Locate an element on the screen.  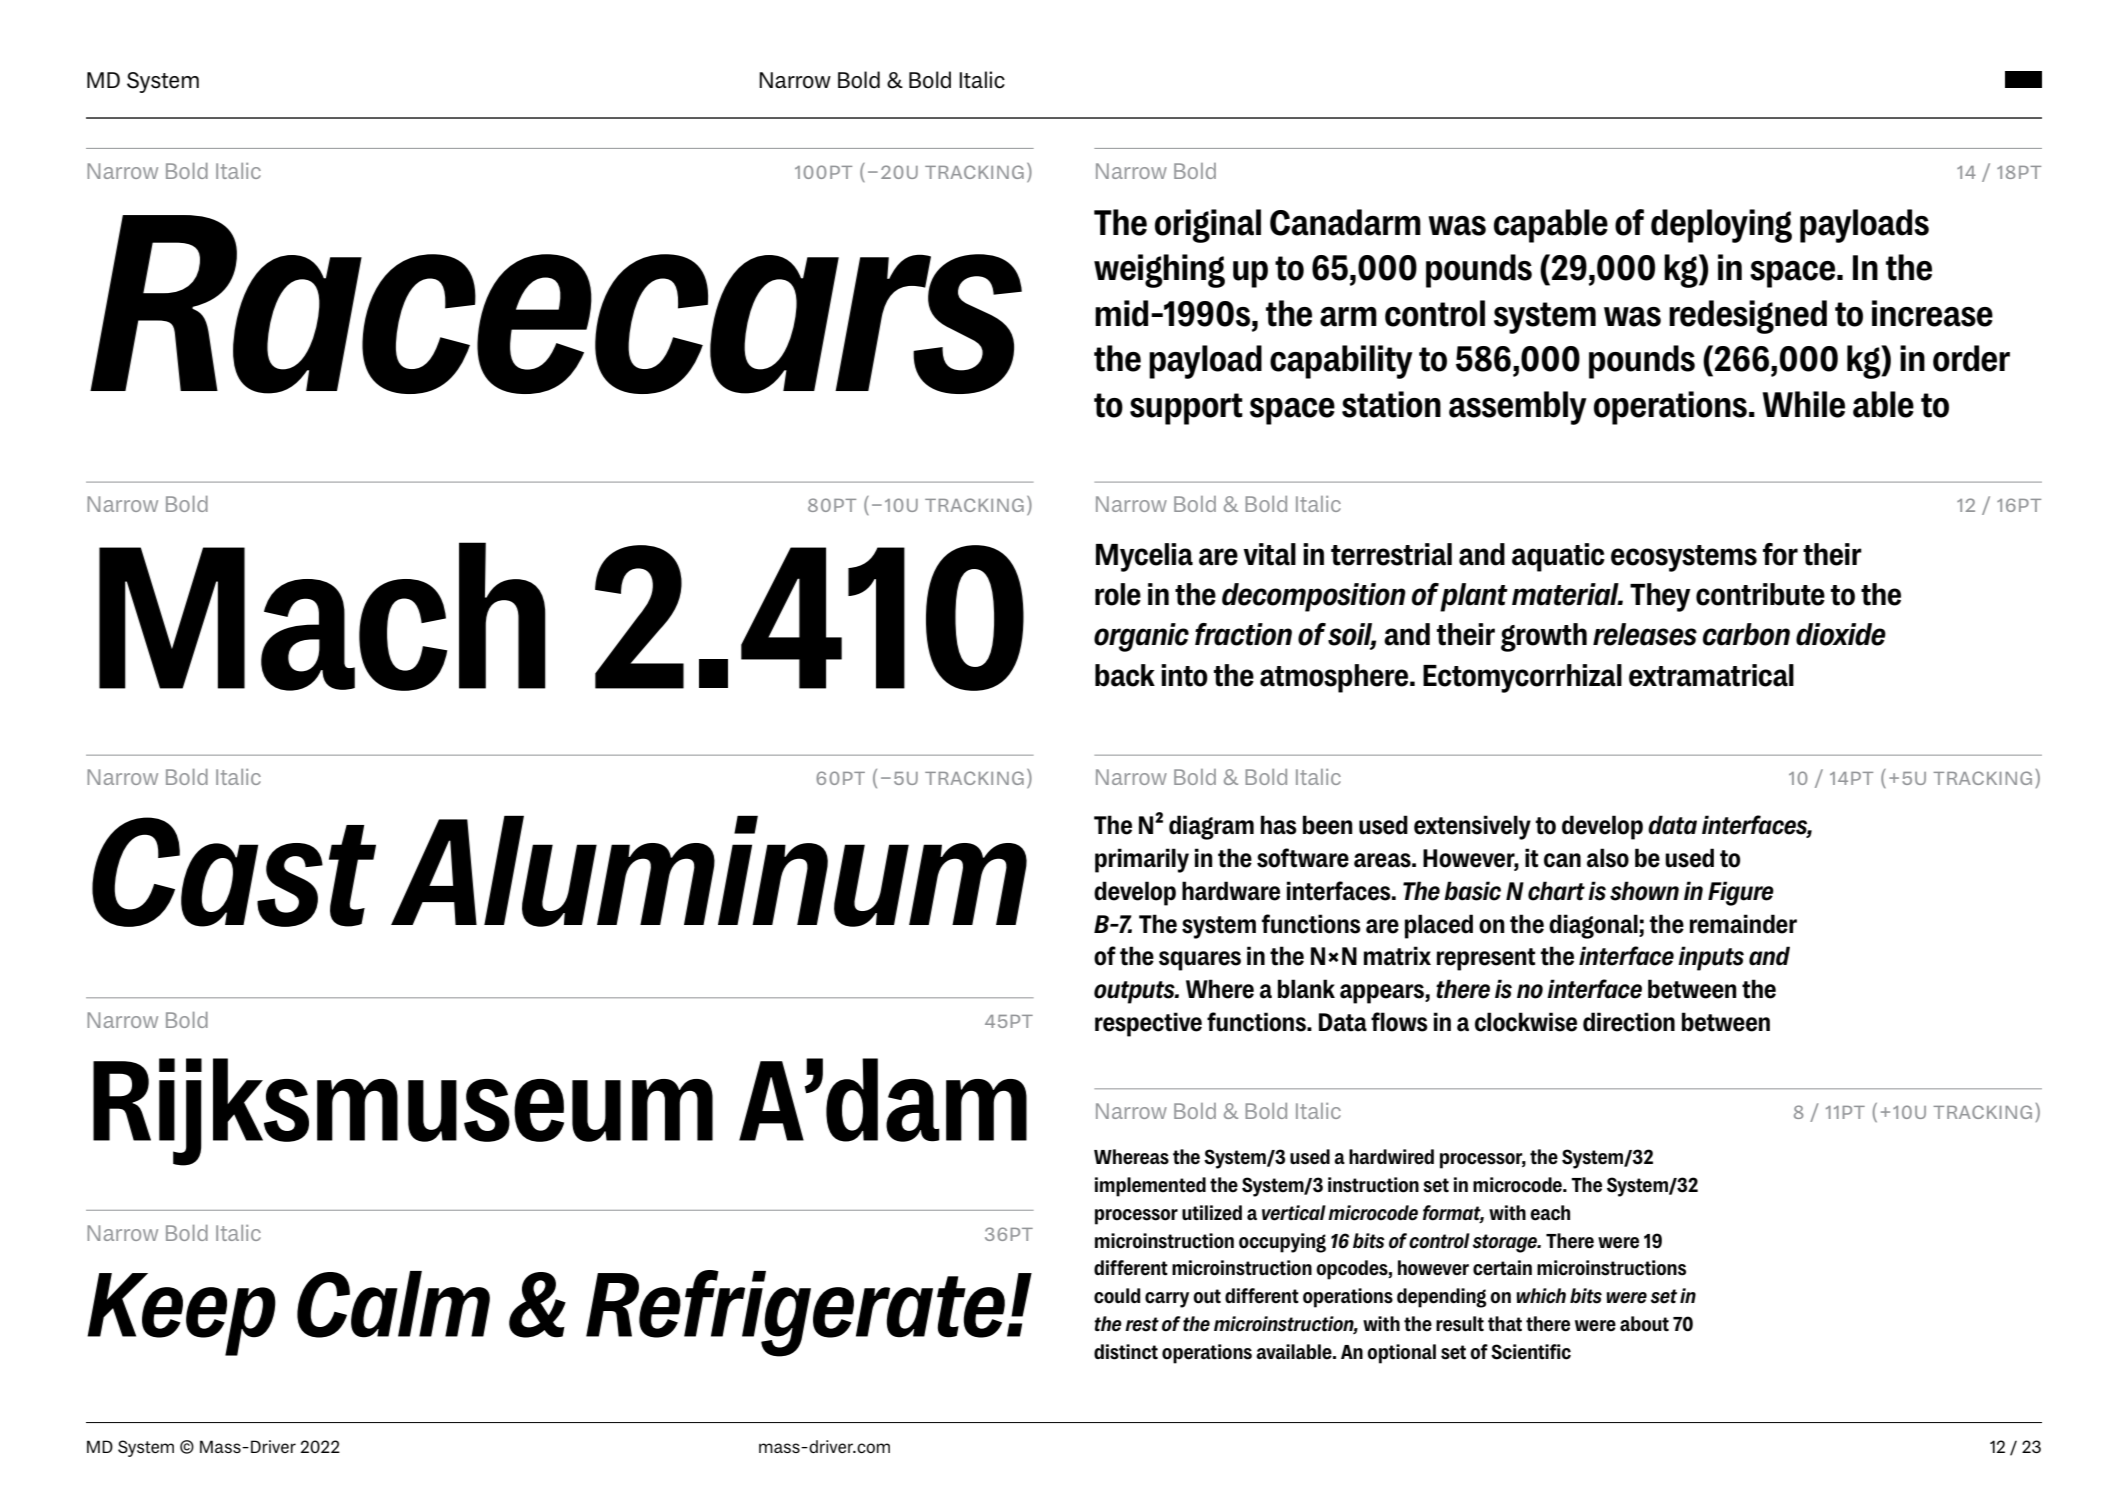
Cast is located at coordinates (234, 872).
